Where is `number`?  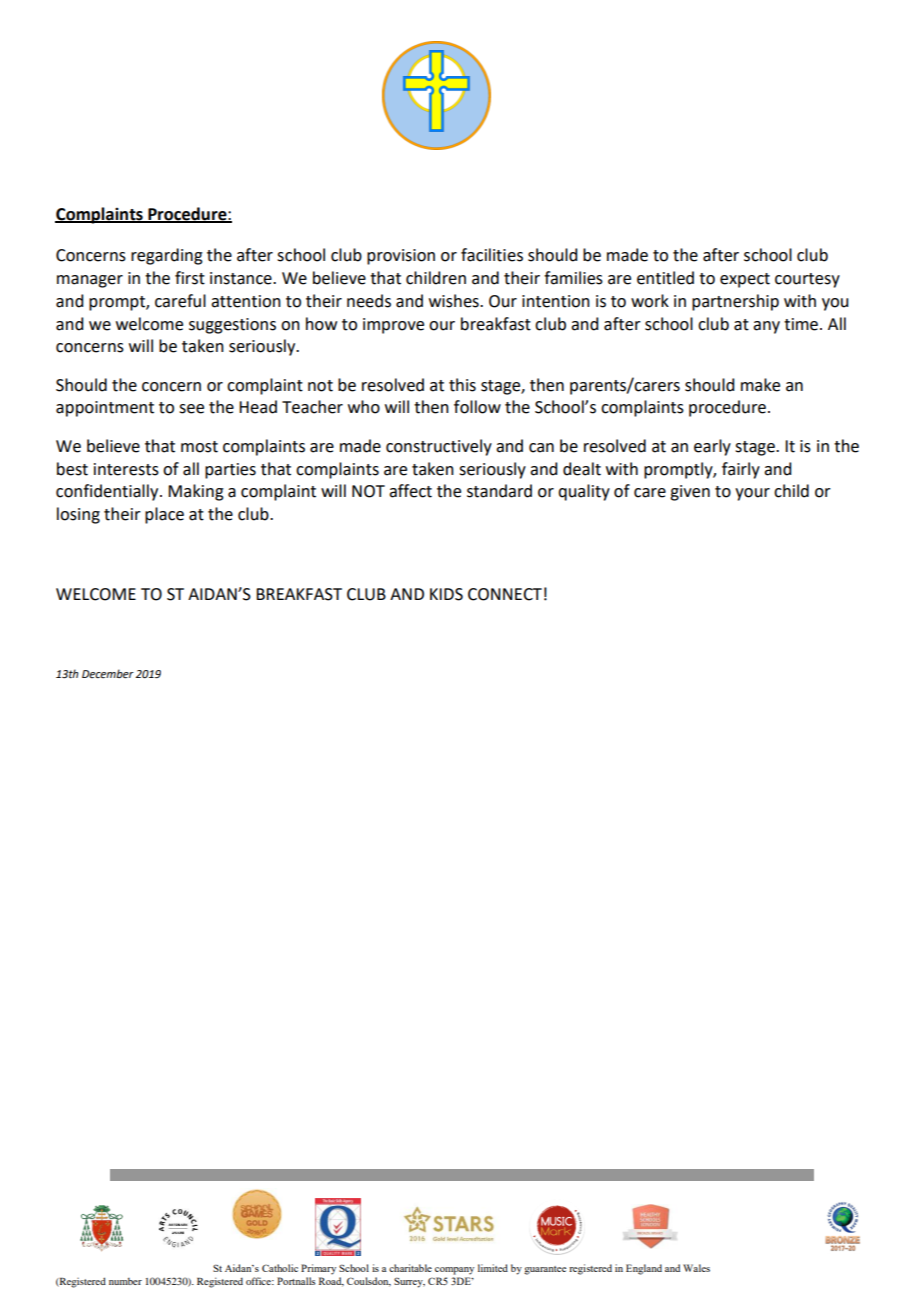
number is located at coordinates (125, 1281).
